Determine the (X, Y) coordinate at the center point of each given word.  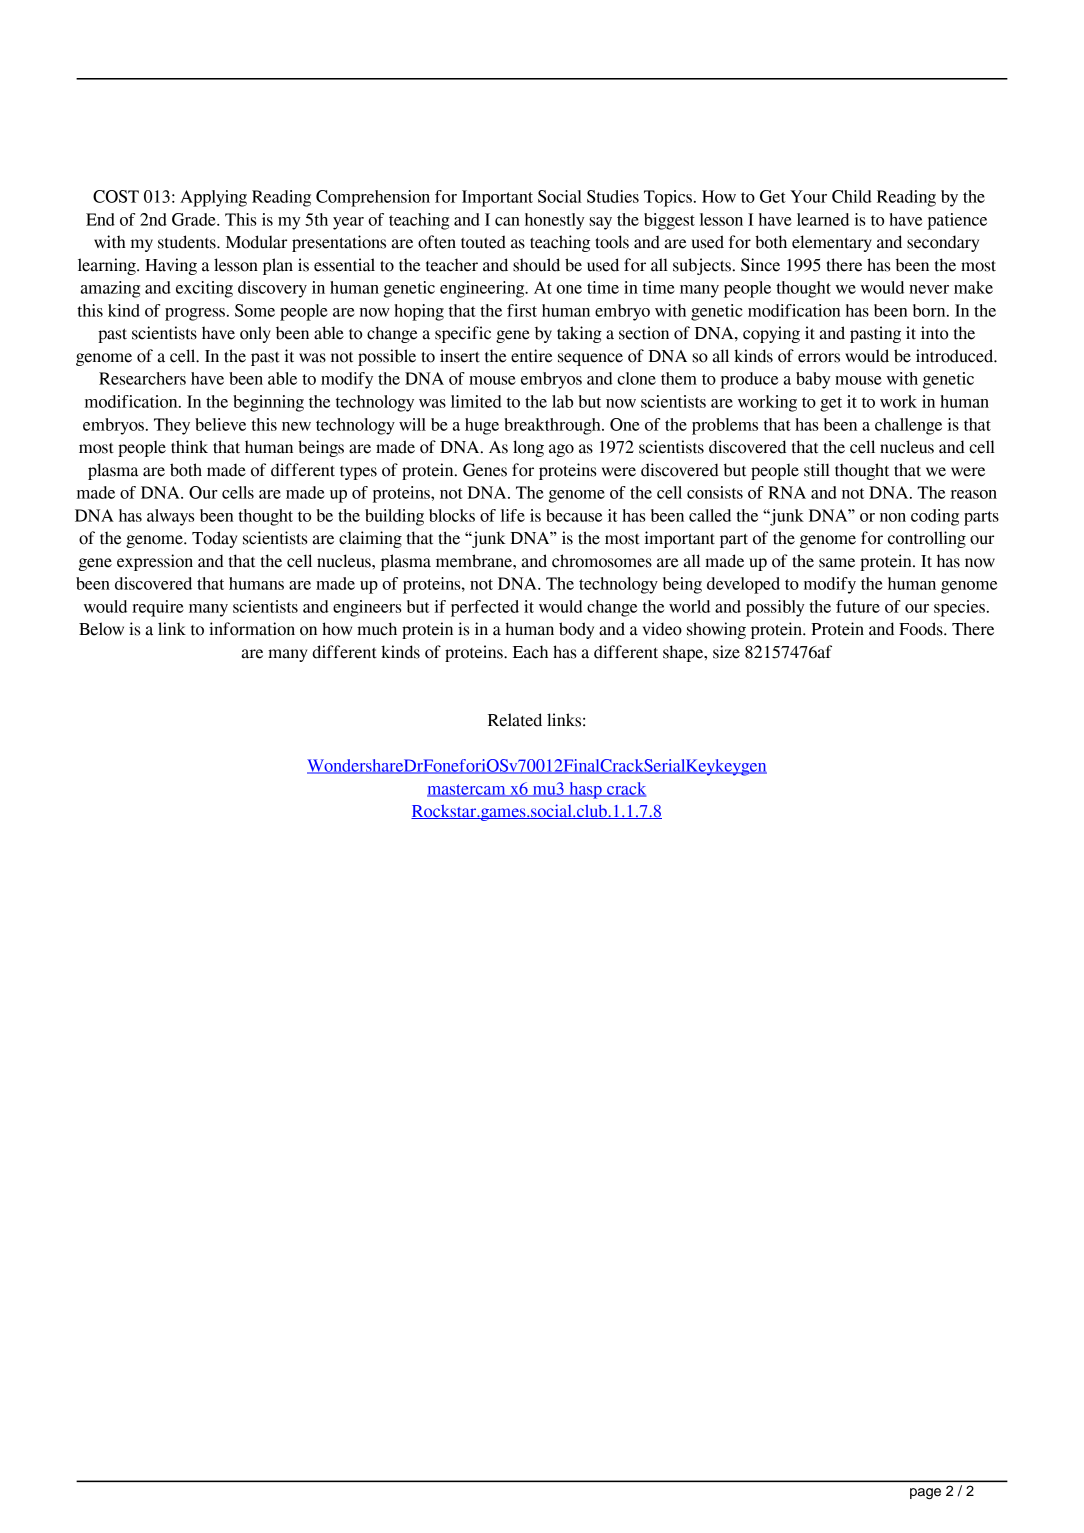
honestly (555, 221)
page (925, 1494)
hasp (585, 790)
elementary (832, 243)
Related (515, 720)
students (188, 242)
